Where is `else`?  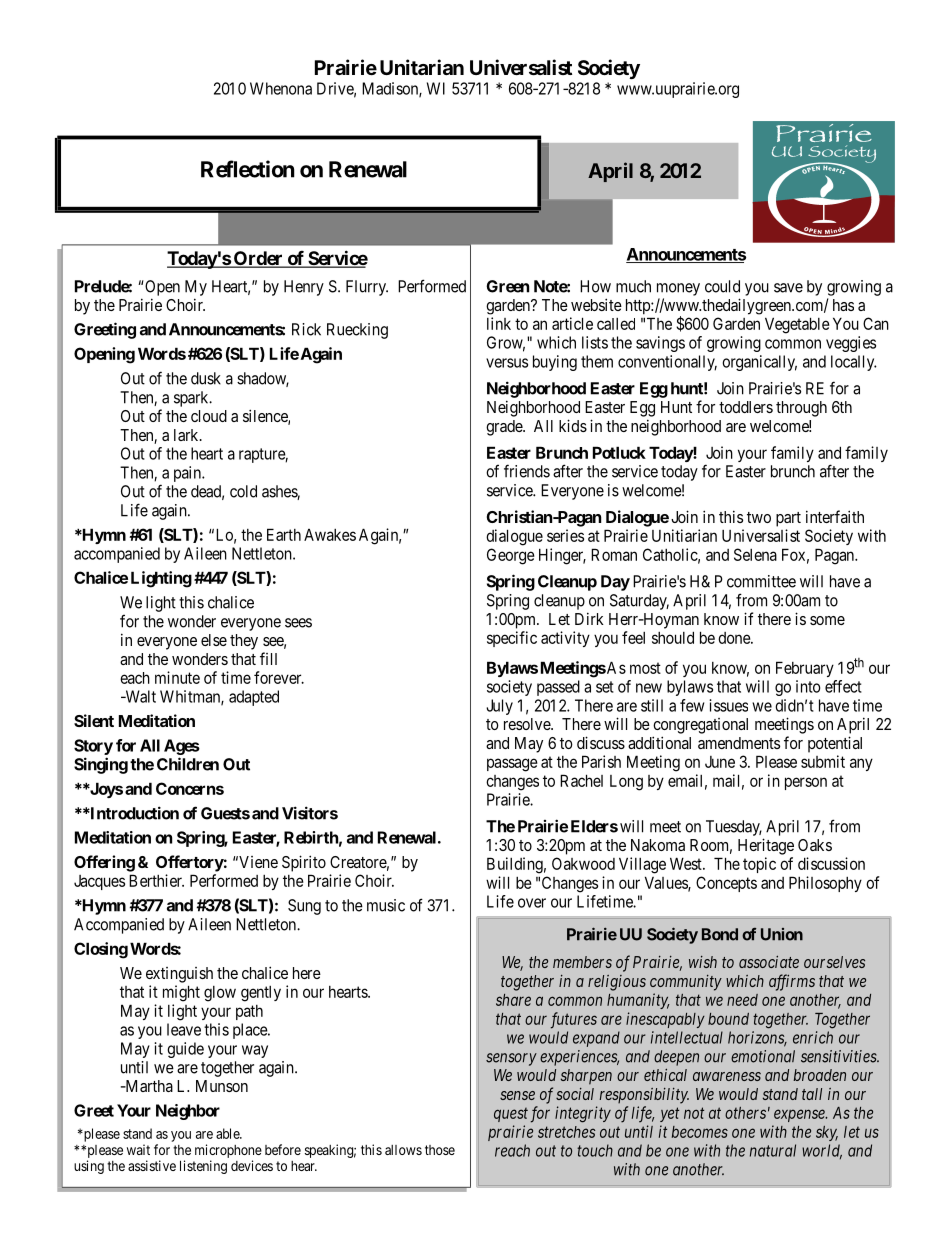 else is located at coordinates (214, 640).
